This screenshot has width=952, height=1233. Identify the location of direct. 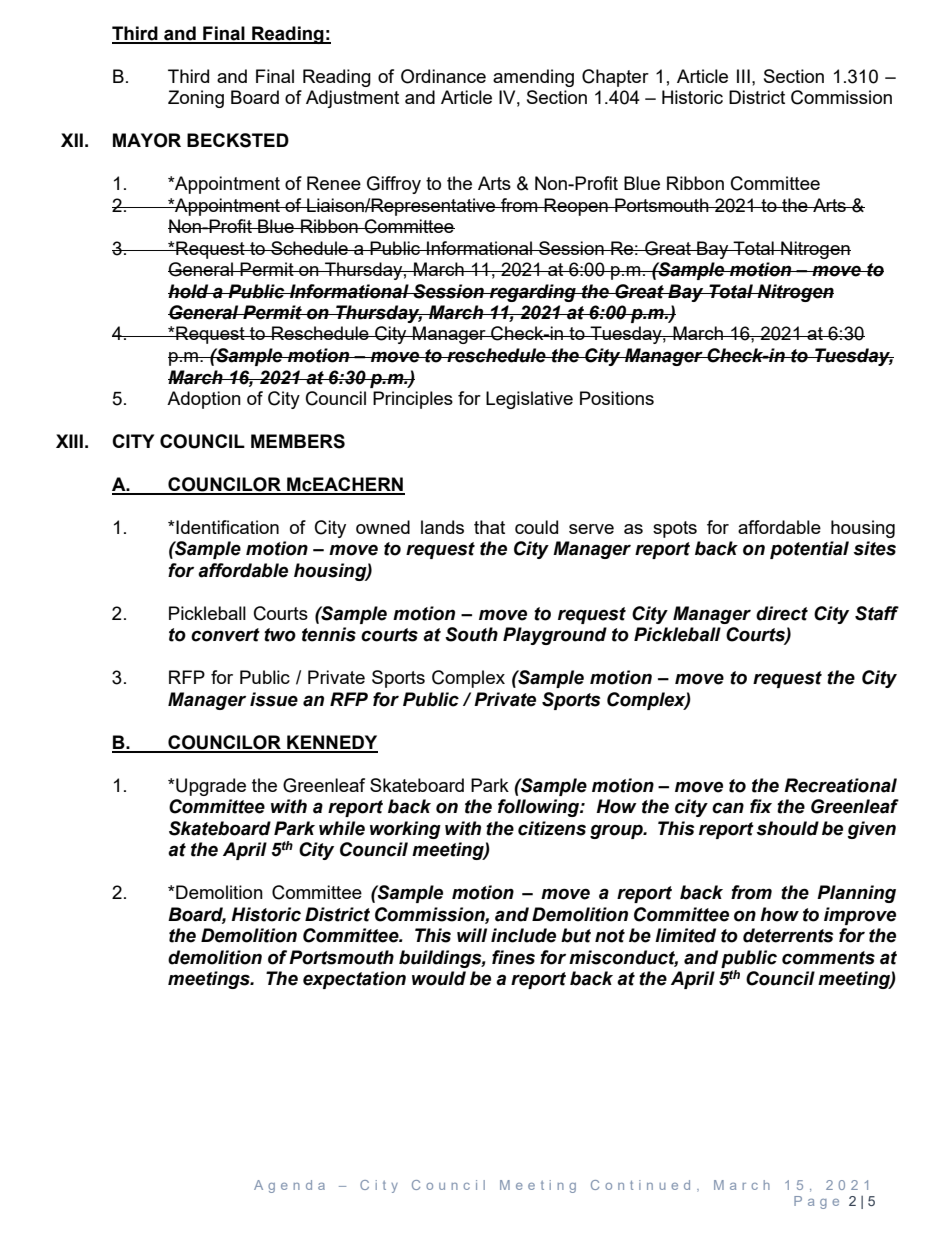
(782, 613).
